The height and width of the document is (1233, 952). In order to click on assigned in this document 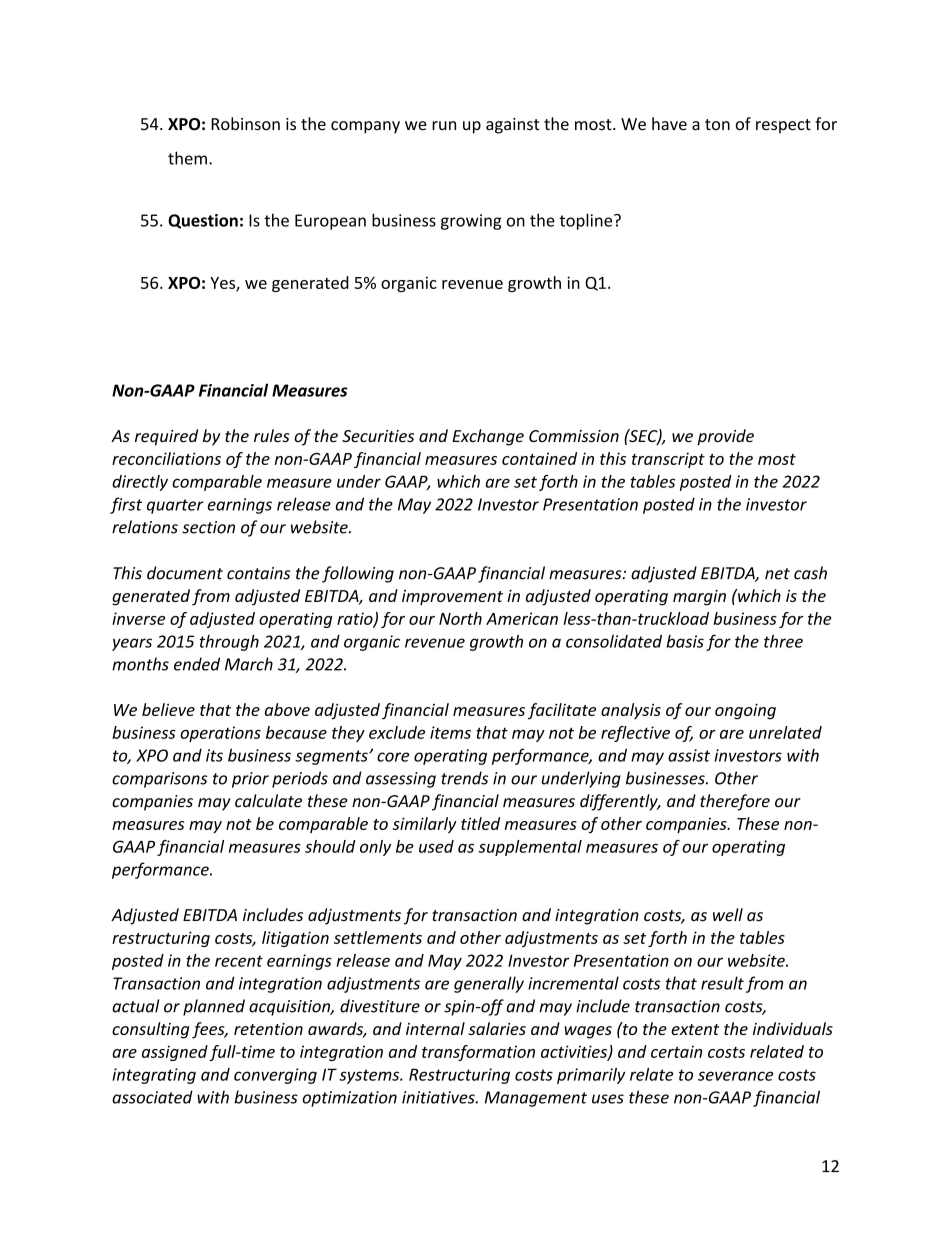, I will do `click(175, 1053)`.
